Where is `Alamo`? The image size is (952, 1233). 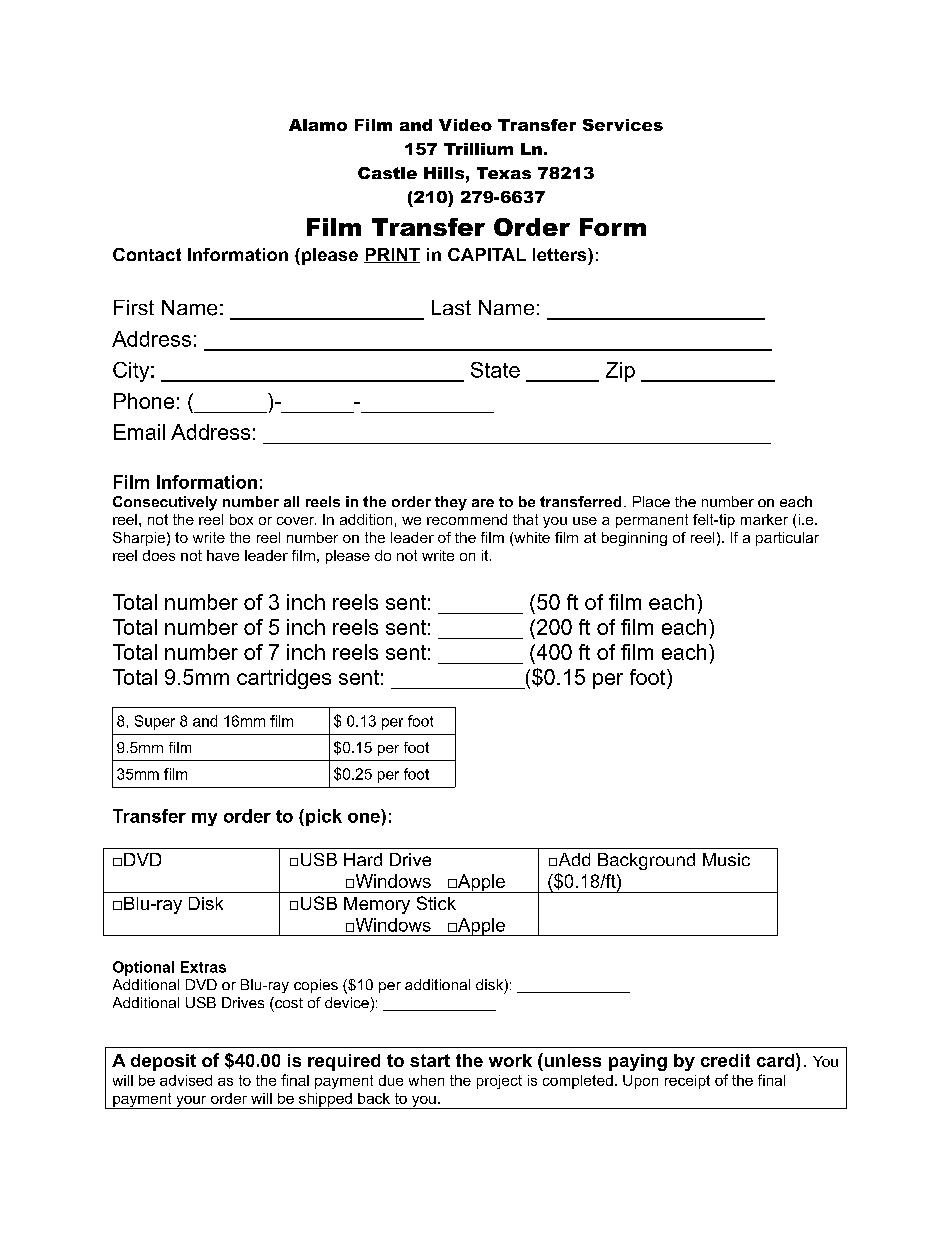 Alamo is located at coordinates (318, 125).
